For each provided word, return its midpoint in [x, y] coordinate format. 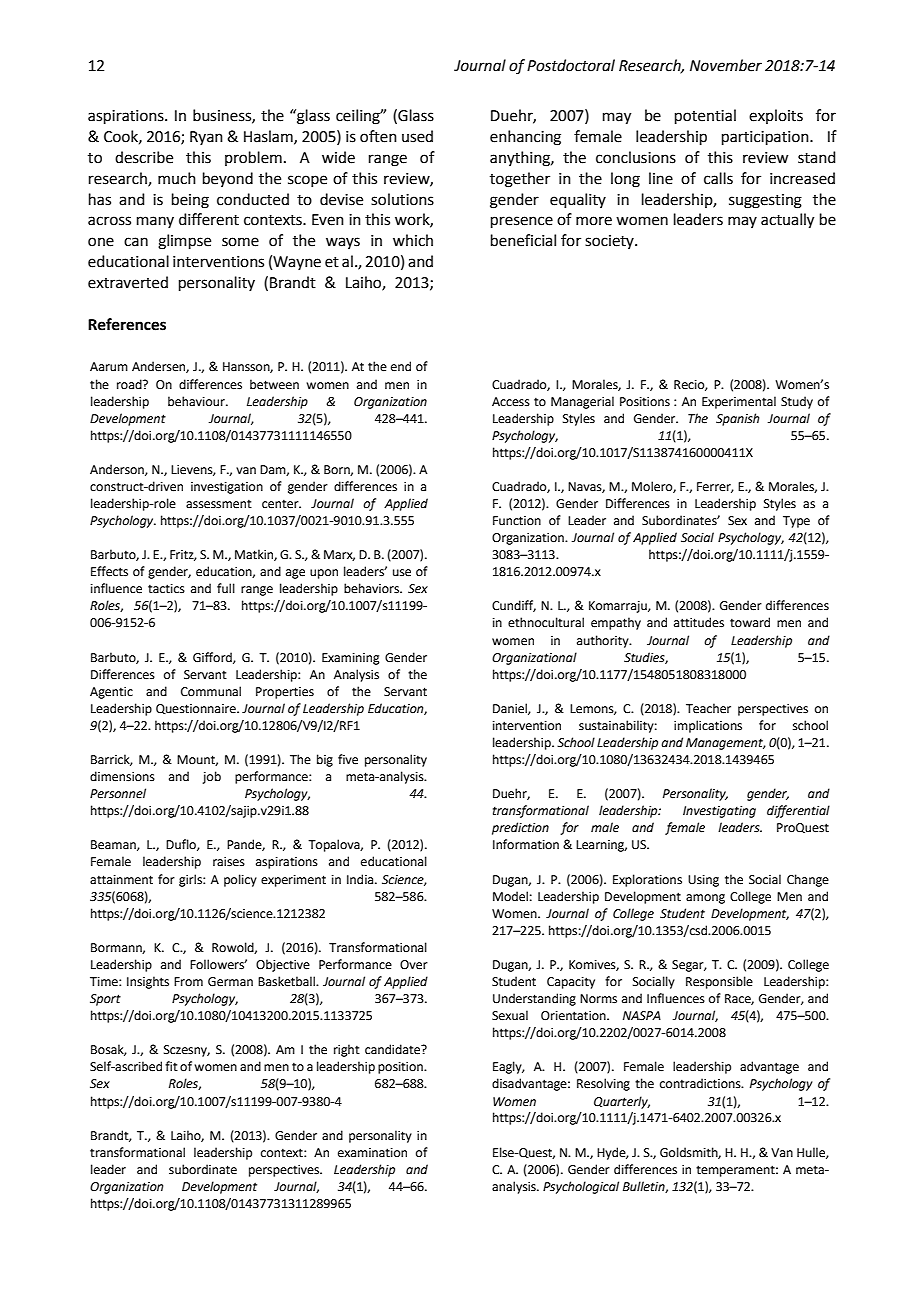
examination [372, 1153]
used [417, 136]
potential [705, 116]
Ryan [206, 138]
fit [171, 1066]
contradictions [701, 1083]
